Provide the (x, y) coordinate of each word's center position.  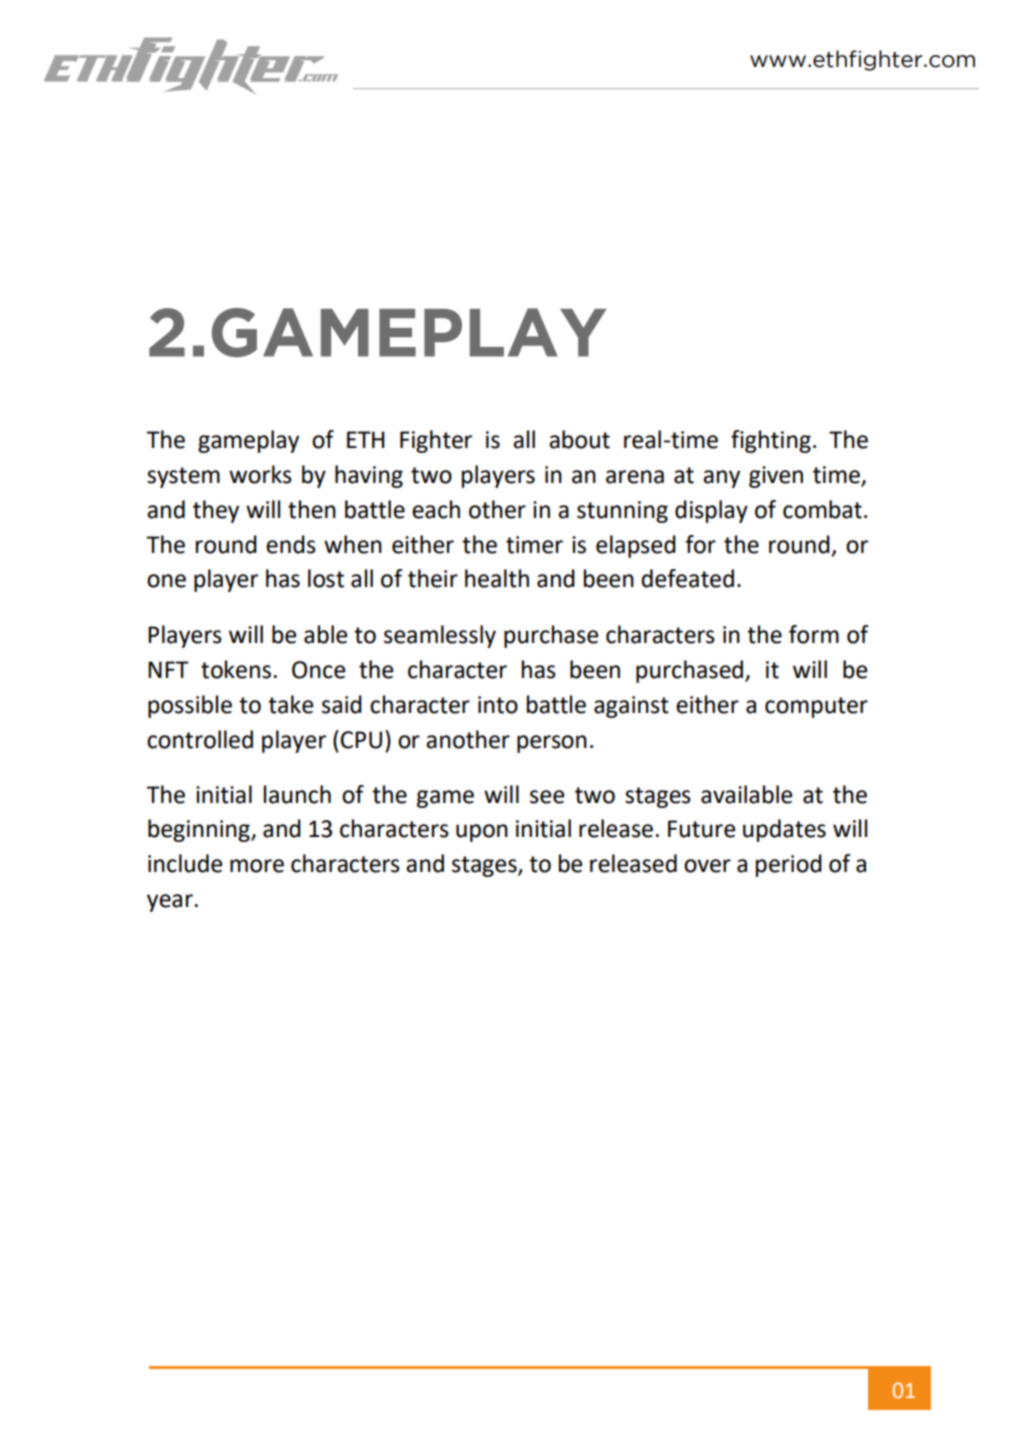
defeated (687, 578)
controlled (200, 739)
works (260, 474)
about (579, 439)
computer (816, 707)
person (552, 744)
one (166, 581)
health (497, 578)
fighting (771, 441)
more (257, 866)
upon (482, 833)
